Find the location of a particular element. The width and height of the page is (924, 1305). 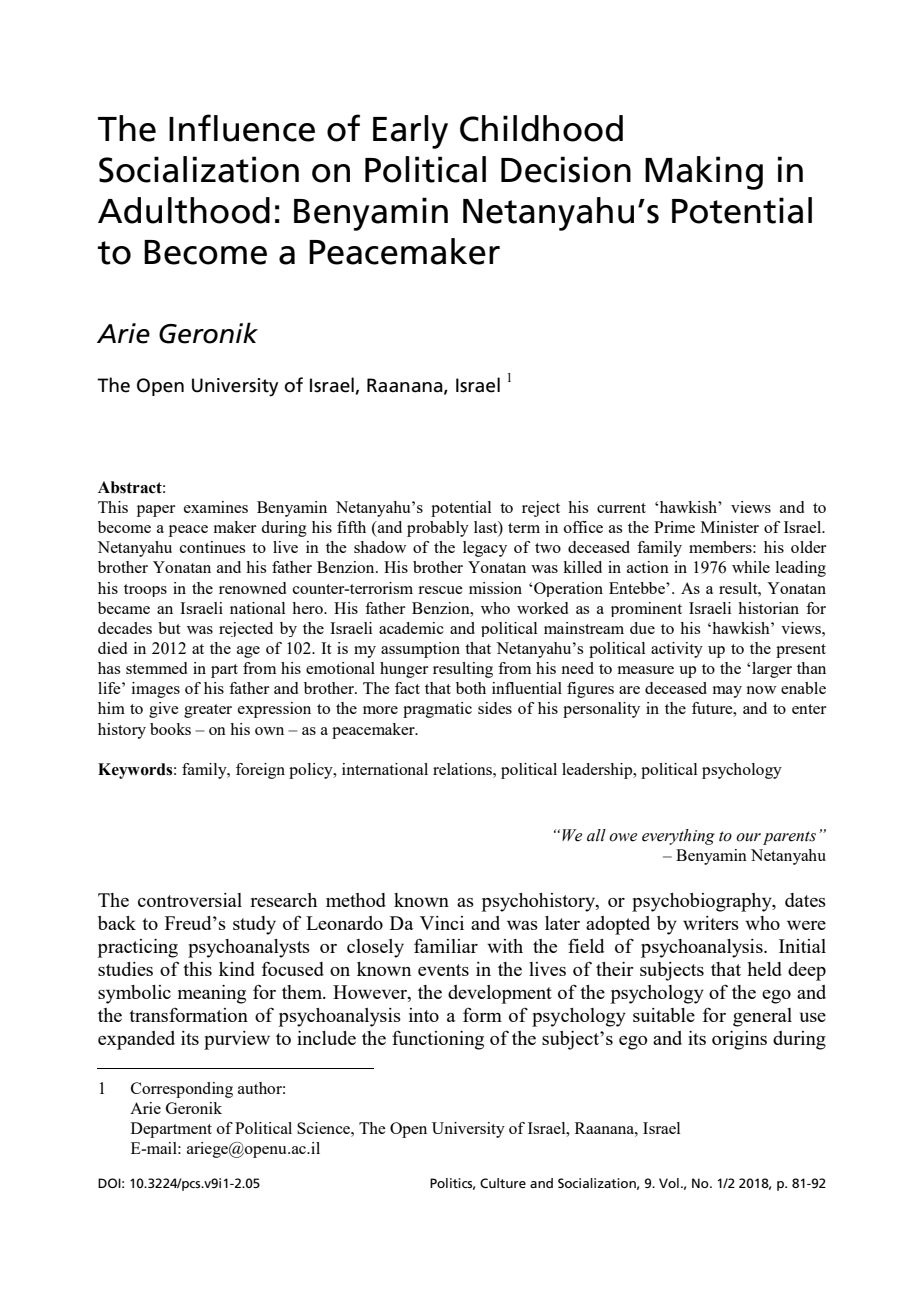

assumption is located at coordinates (420, 650).
